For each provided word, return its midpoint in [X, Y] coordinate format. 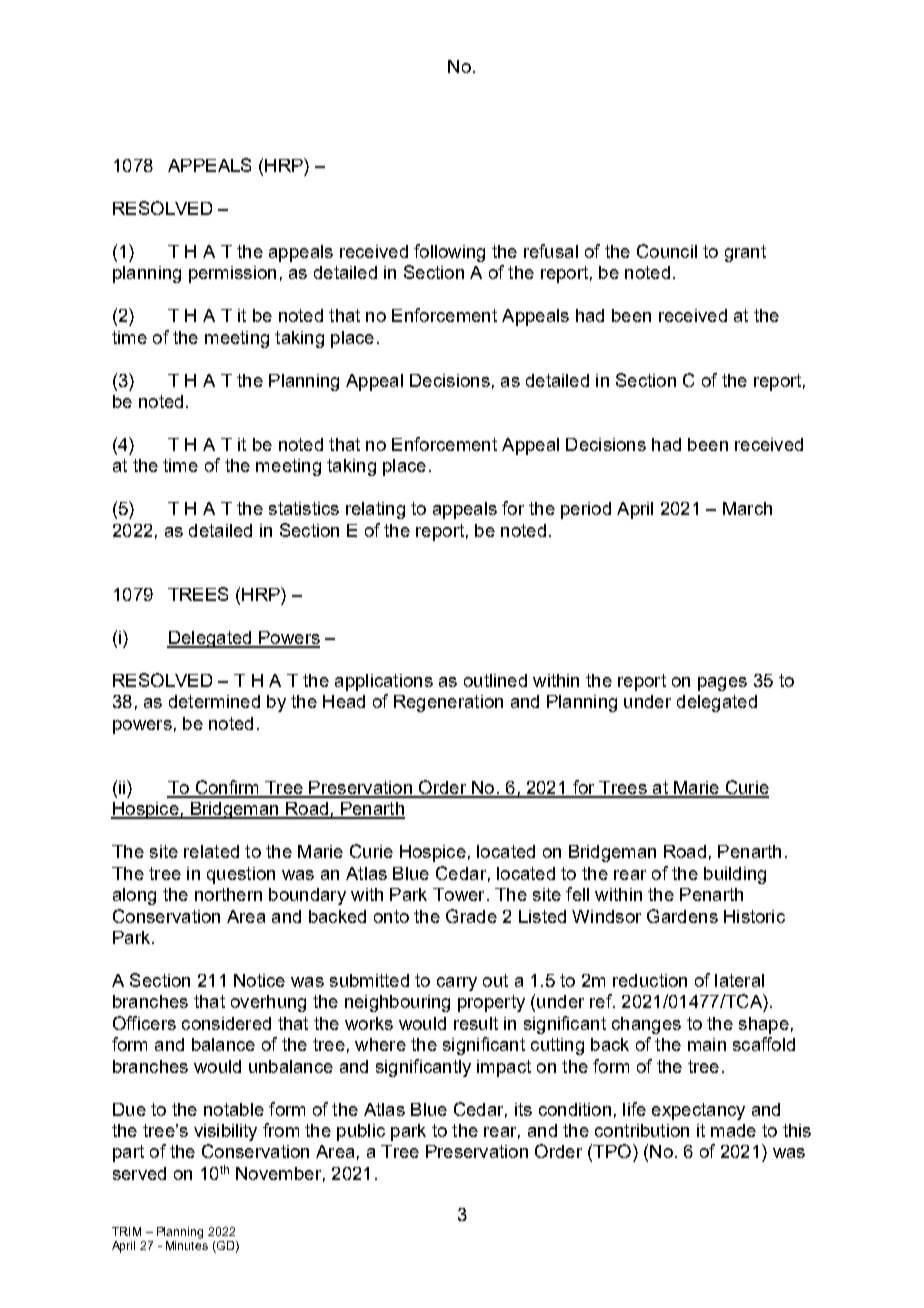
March [747, 508]
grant [745, 253]
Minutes [187, 1245]
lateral [739, 980]
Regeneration [448, 703]
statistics [304, 508]
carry [457, 984]
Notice [259, 980]
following [449, 253]
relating [375, 510]
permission [232, 274]
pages [722, 684]
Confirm [227, 788]
